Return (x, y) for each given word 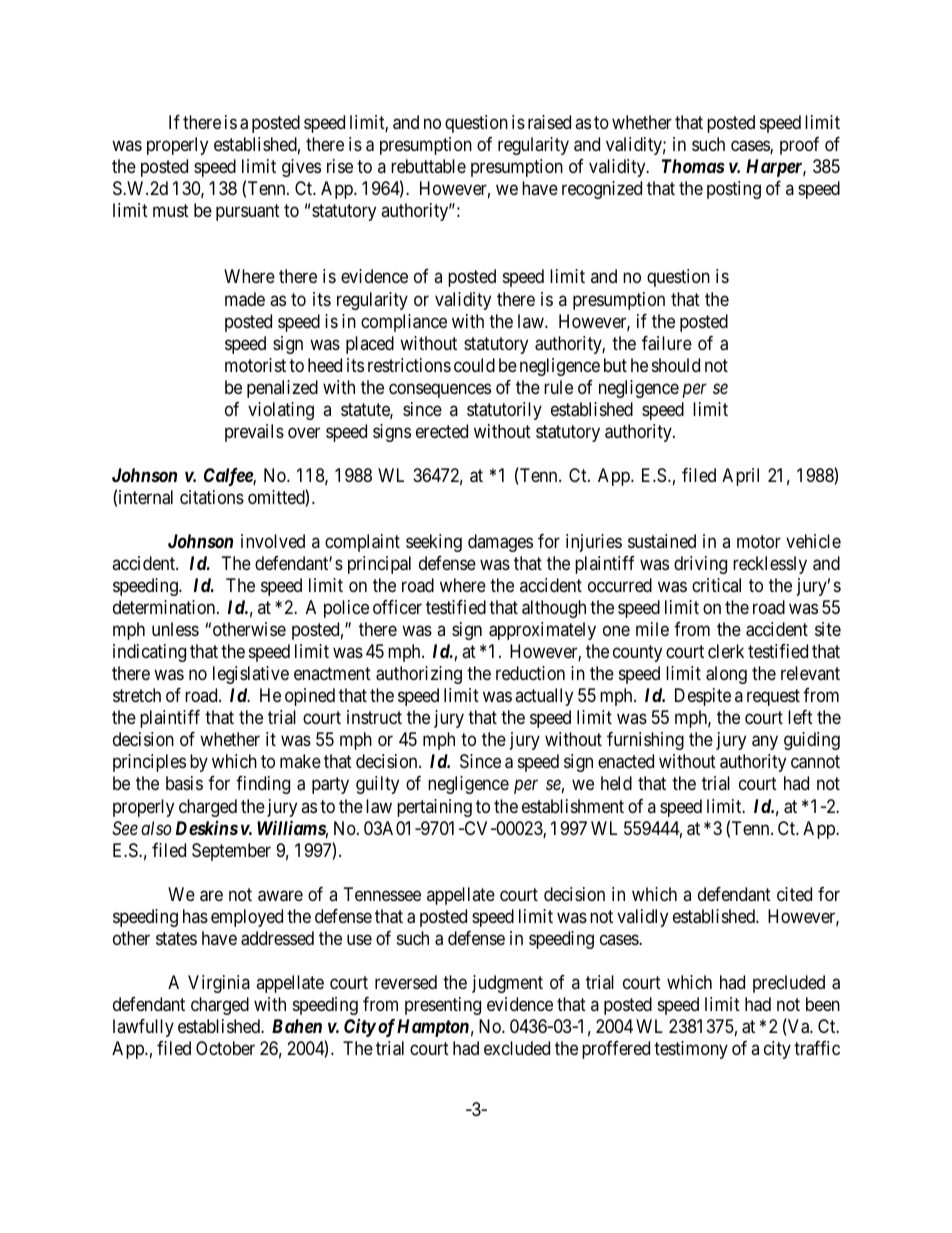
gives (301, 168)
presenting (443, 1006)
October (225, 1048)
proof (799, 146)
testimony (691, 1050)
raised (549, 122)
